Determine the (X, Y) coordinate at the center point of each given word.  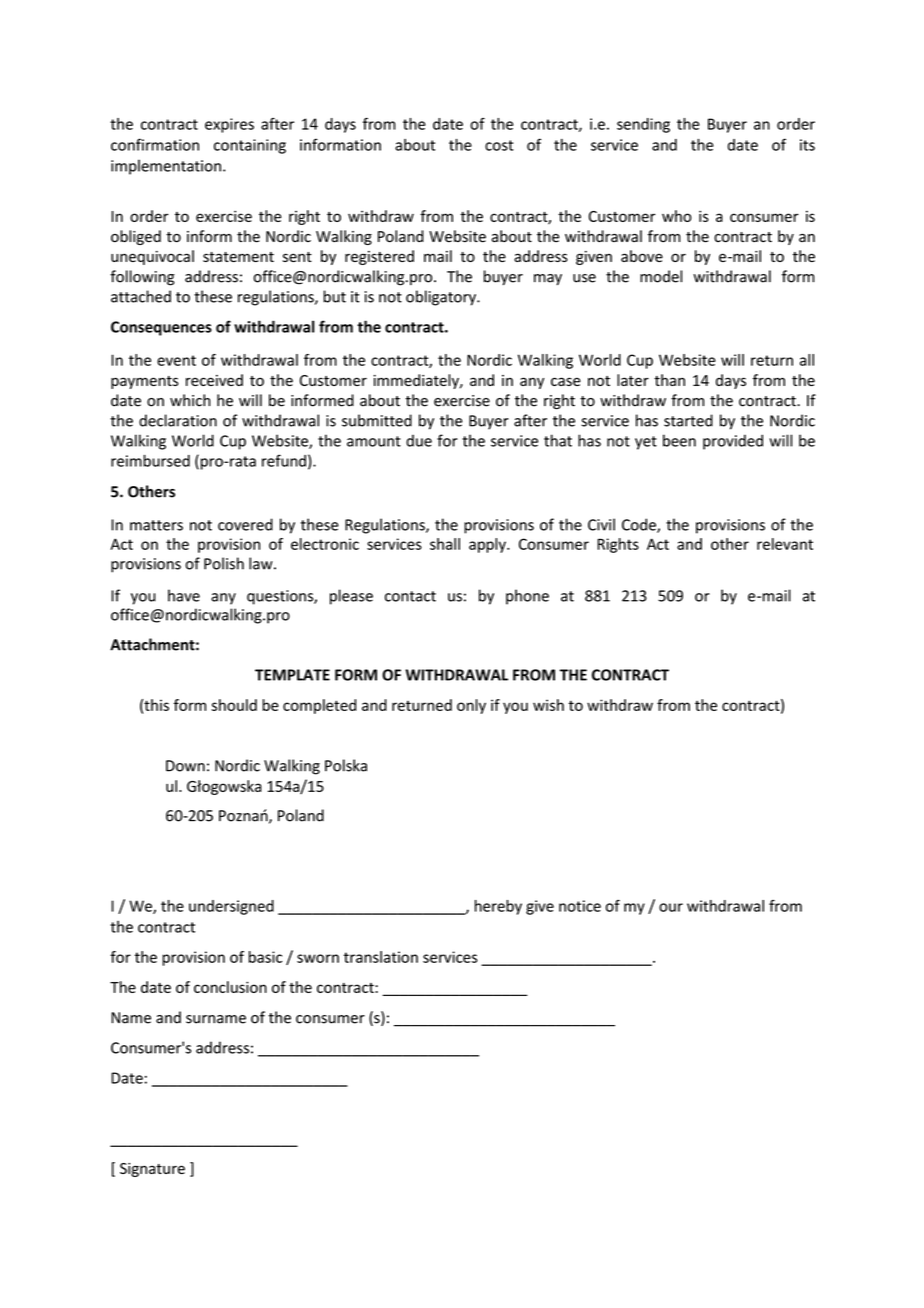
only (471, 706)
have (184, 595)
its (807, 145)
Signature (152, 1170)
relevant (785, 544)
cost (499, 145)
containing (250, 146)
